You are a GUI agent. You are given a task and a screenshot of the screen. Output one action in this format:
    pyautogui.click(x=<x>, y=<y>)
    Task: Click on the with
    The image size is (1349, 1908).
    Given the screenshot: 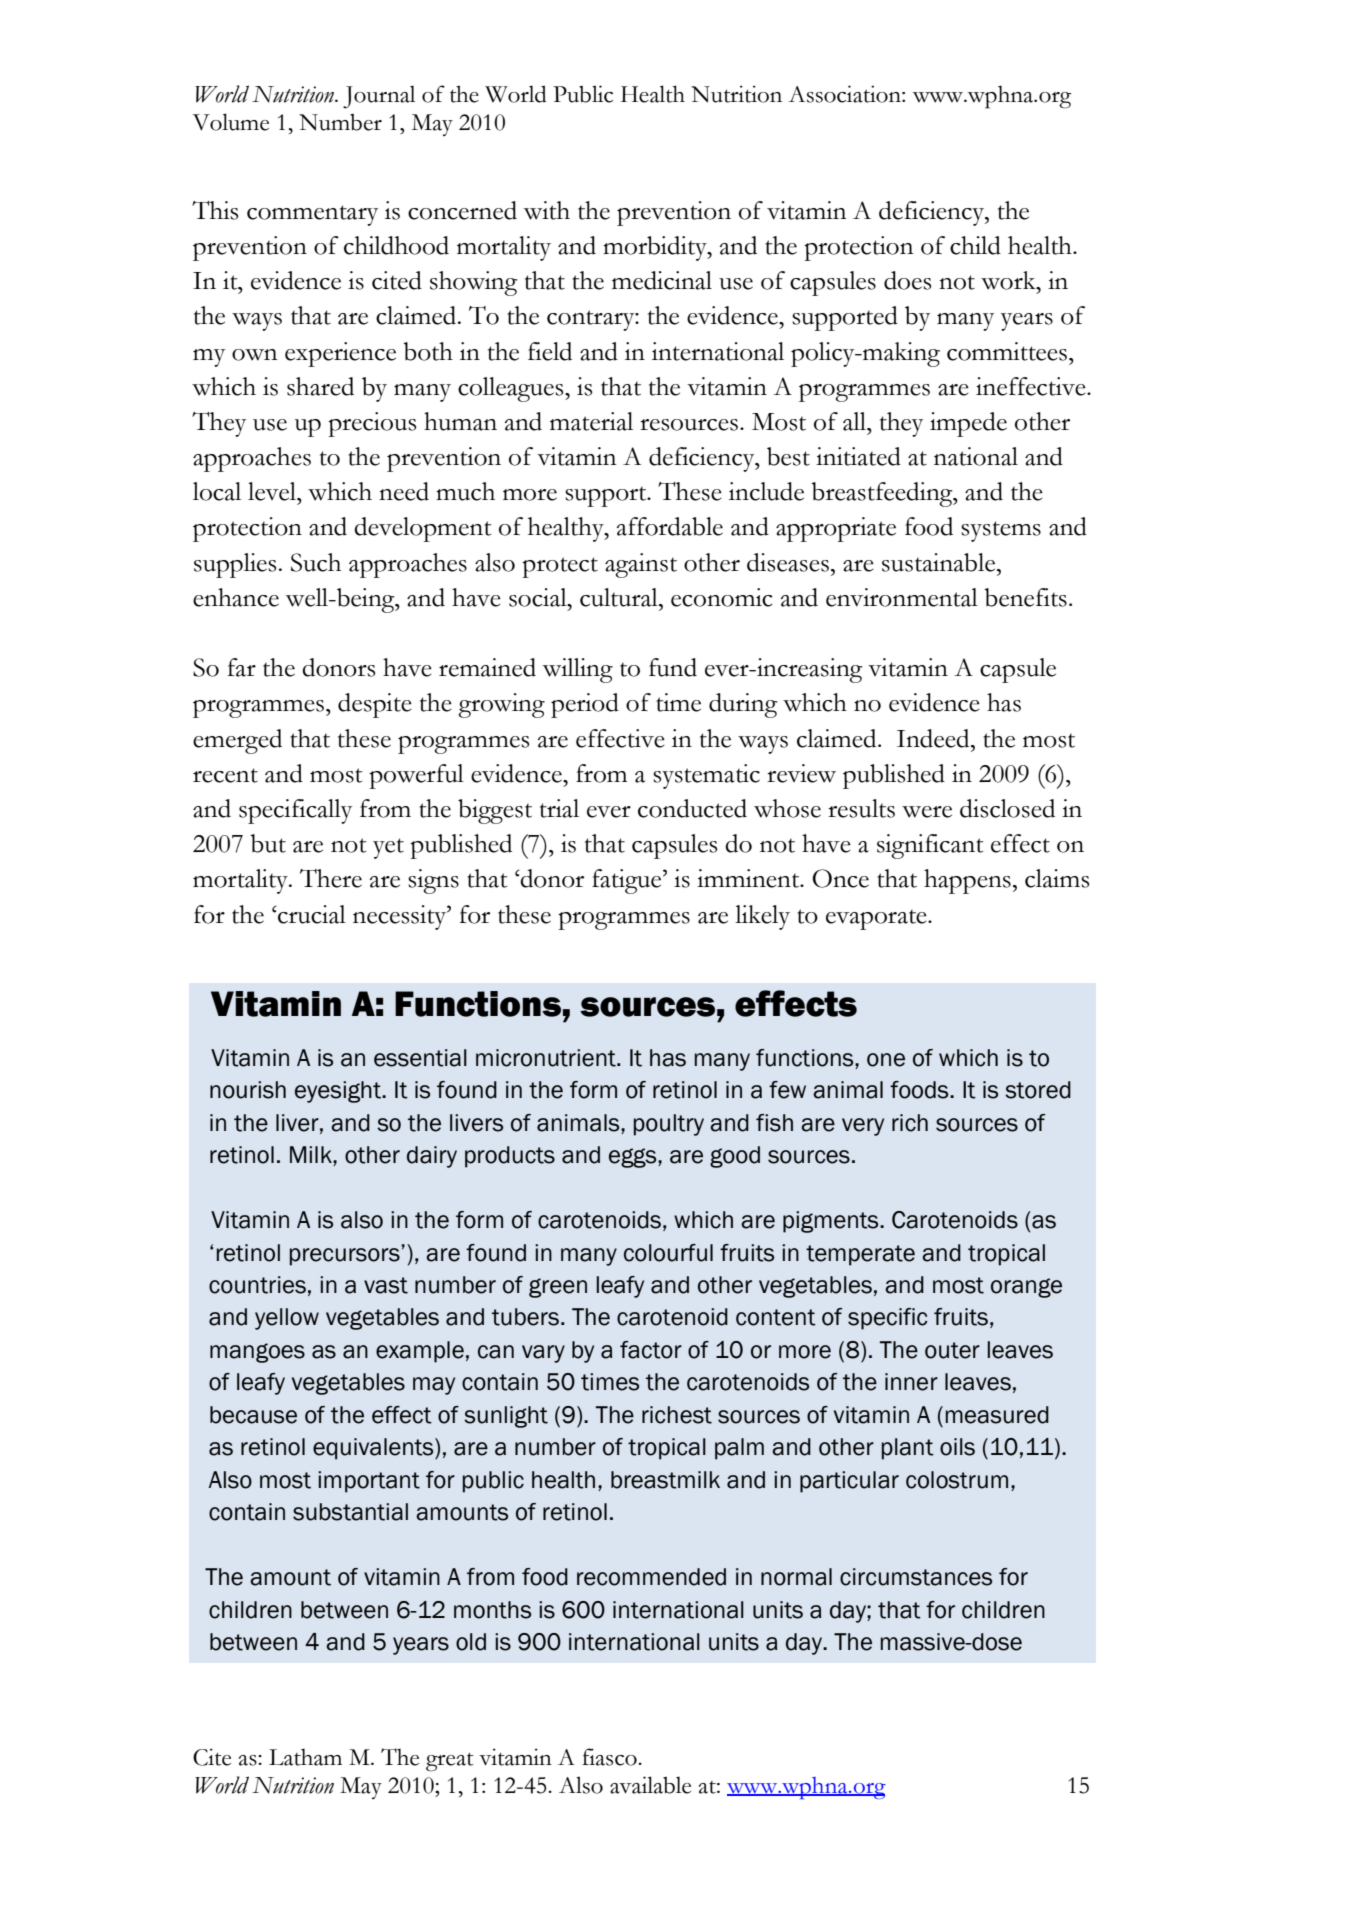 What is the action you would take?
    pyautogui.click(x=547, y=210)
